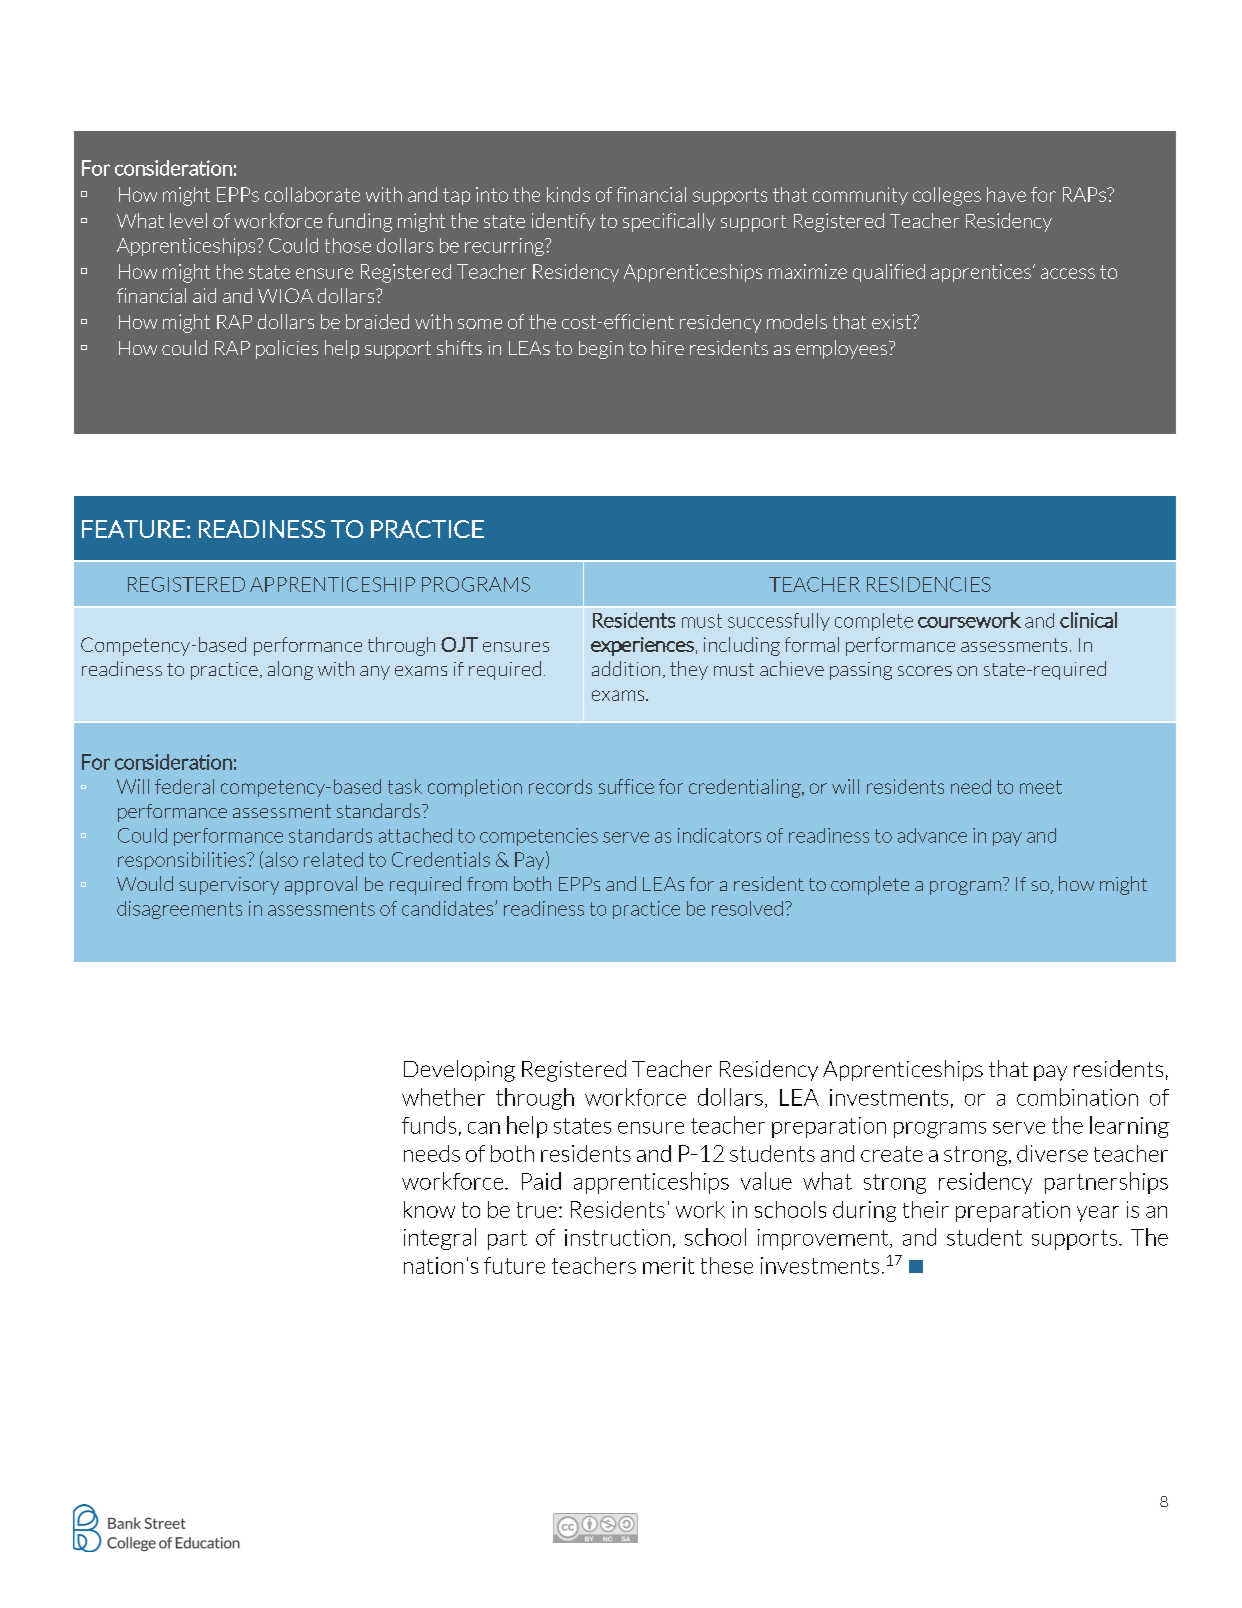 The height and width of the screenshot is (1608, 1242). Describe the element at coordinates (929, 584) in the screenshot. I see `RESIDENCIES` at that location.
